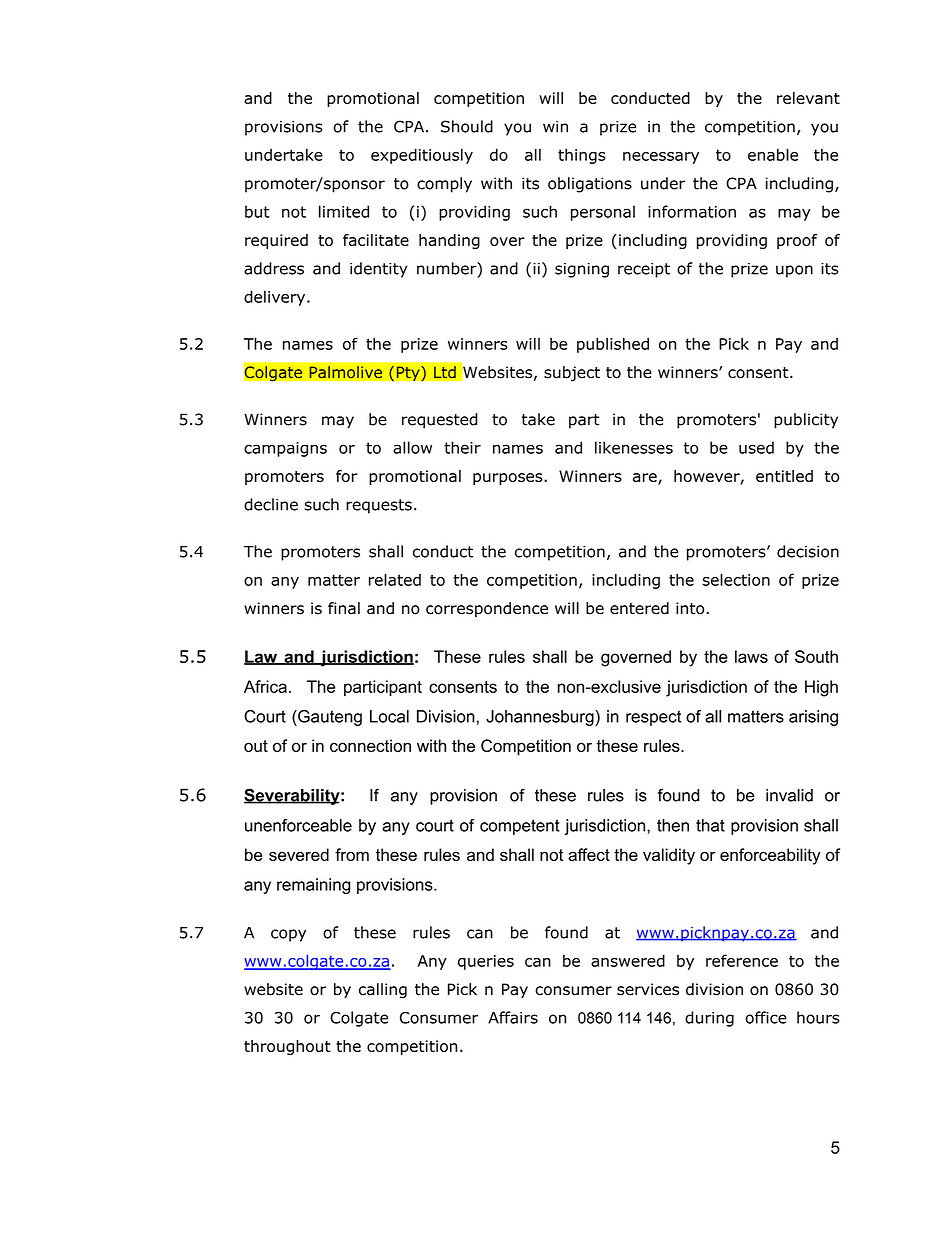 The height and width of the screenshot is (1233, 952). Describe the element at coordinates (773, 154) in the screenshot. I see `enable` at that location.
